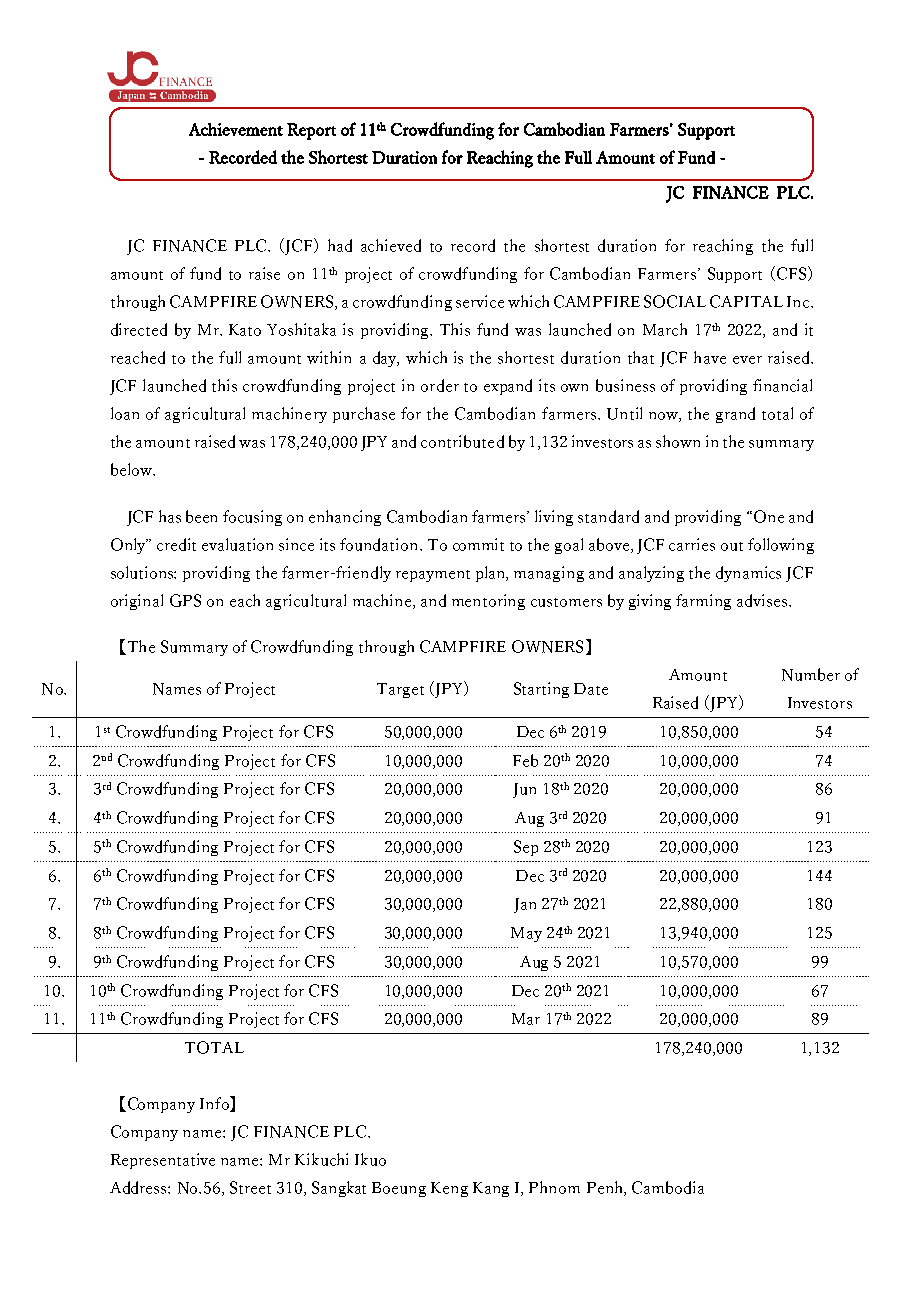 Image resolution: width=924 pixels, height=1308 pixels. Describe the element at coordinates (236, 129) in the page. I see `Achievement` at that location.
